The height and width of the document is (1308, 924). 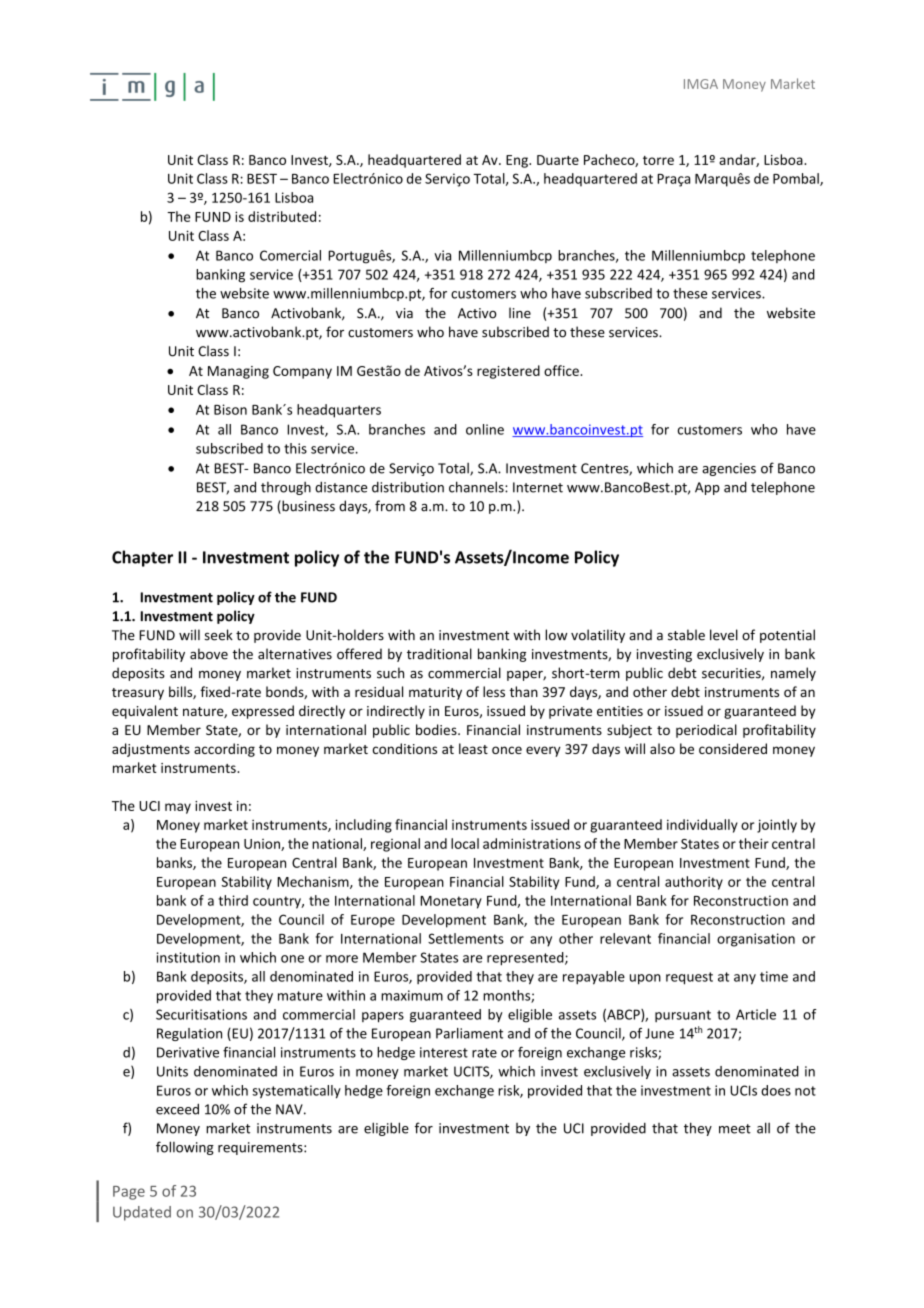 What do you see at coordinates (706, 731) in the document?
I see `periodical` at bounding box center [706, 731].
